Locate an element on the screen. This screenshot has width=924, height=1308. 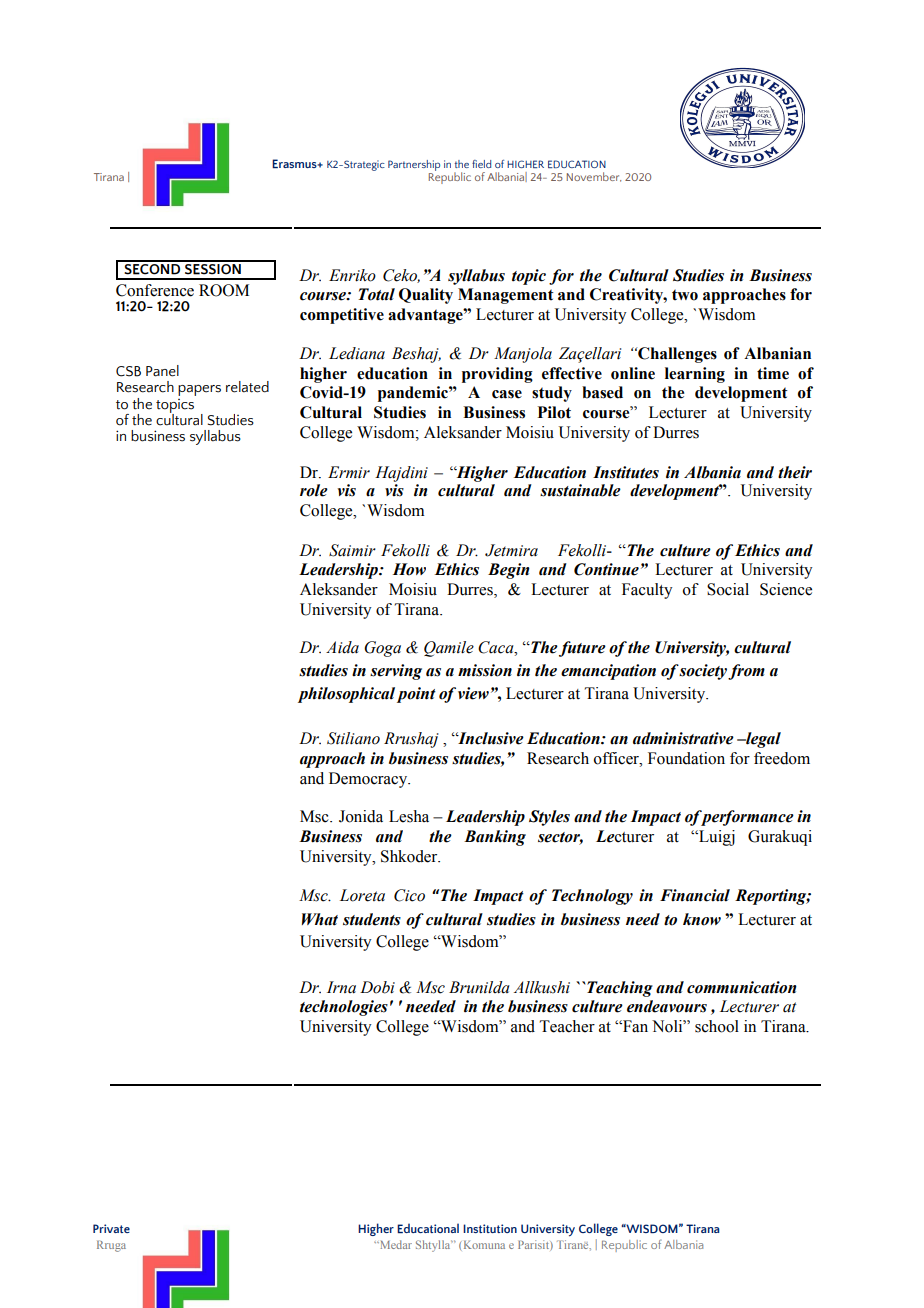
November is located at coordinates (594, 177).
